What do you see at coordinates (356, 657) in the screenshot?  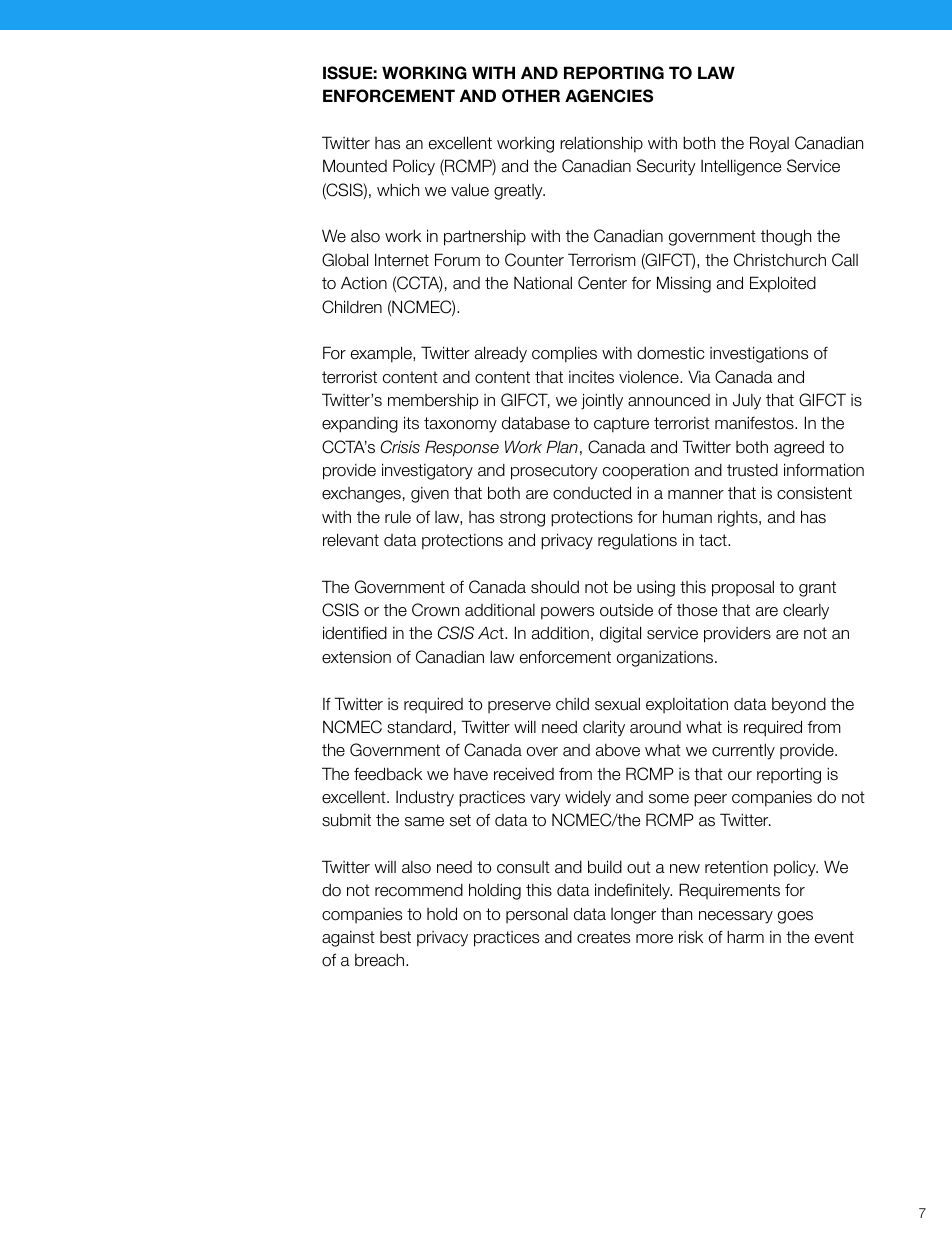 I see `extension` at bounding box center [356, 657].
